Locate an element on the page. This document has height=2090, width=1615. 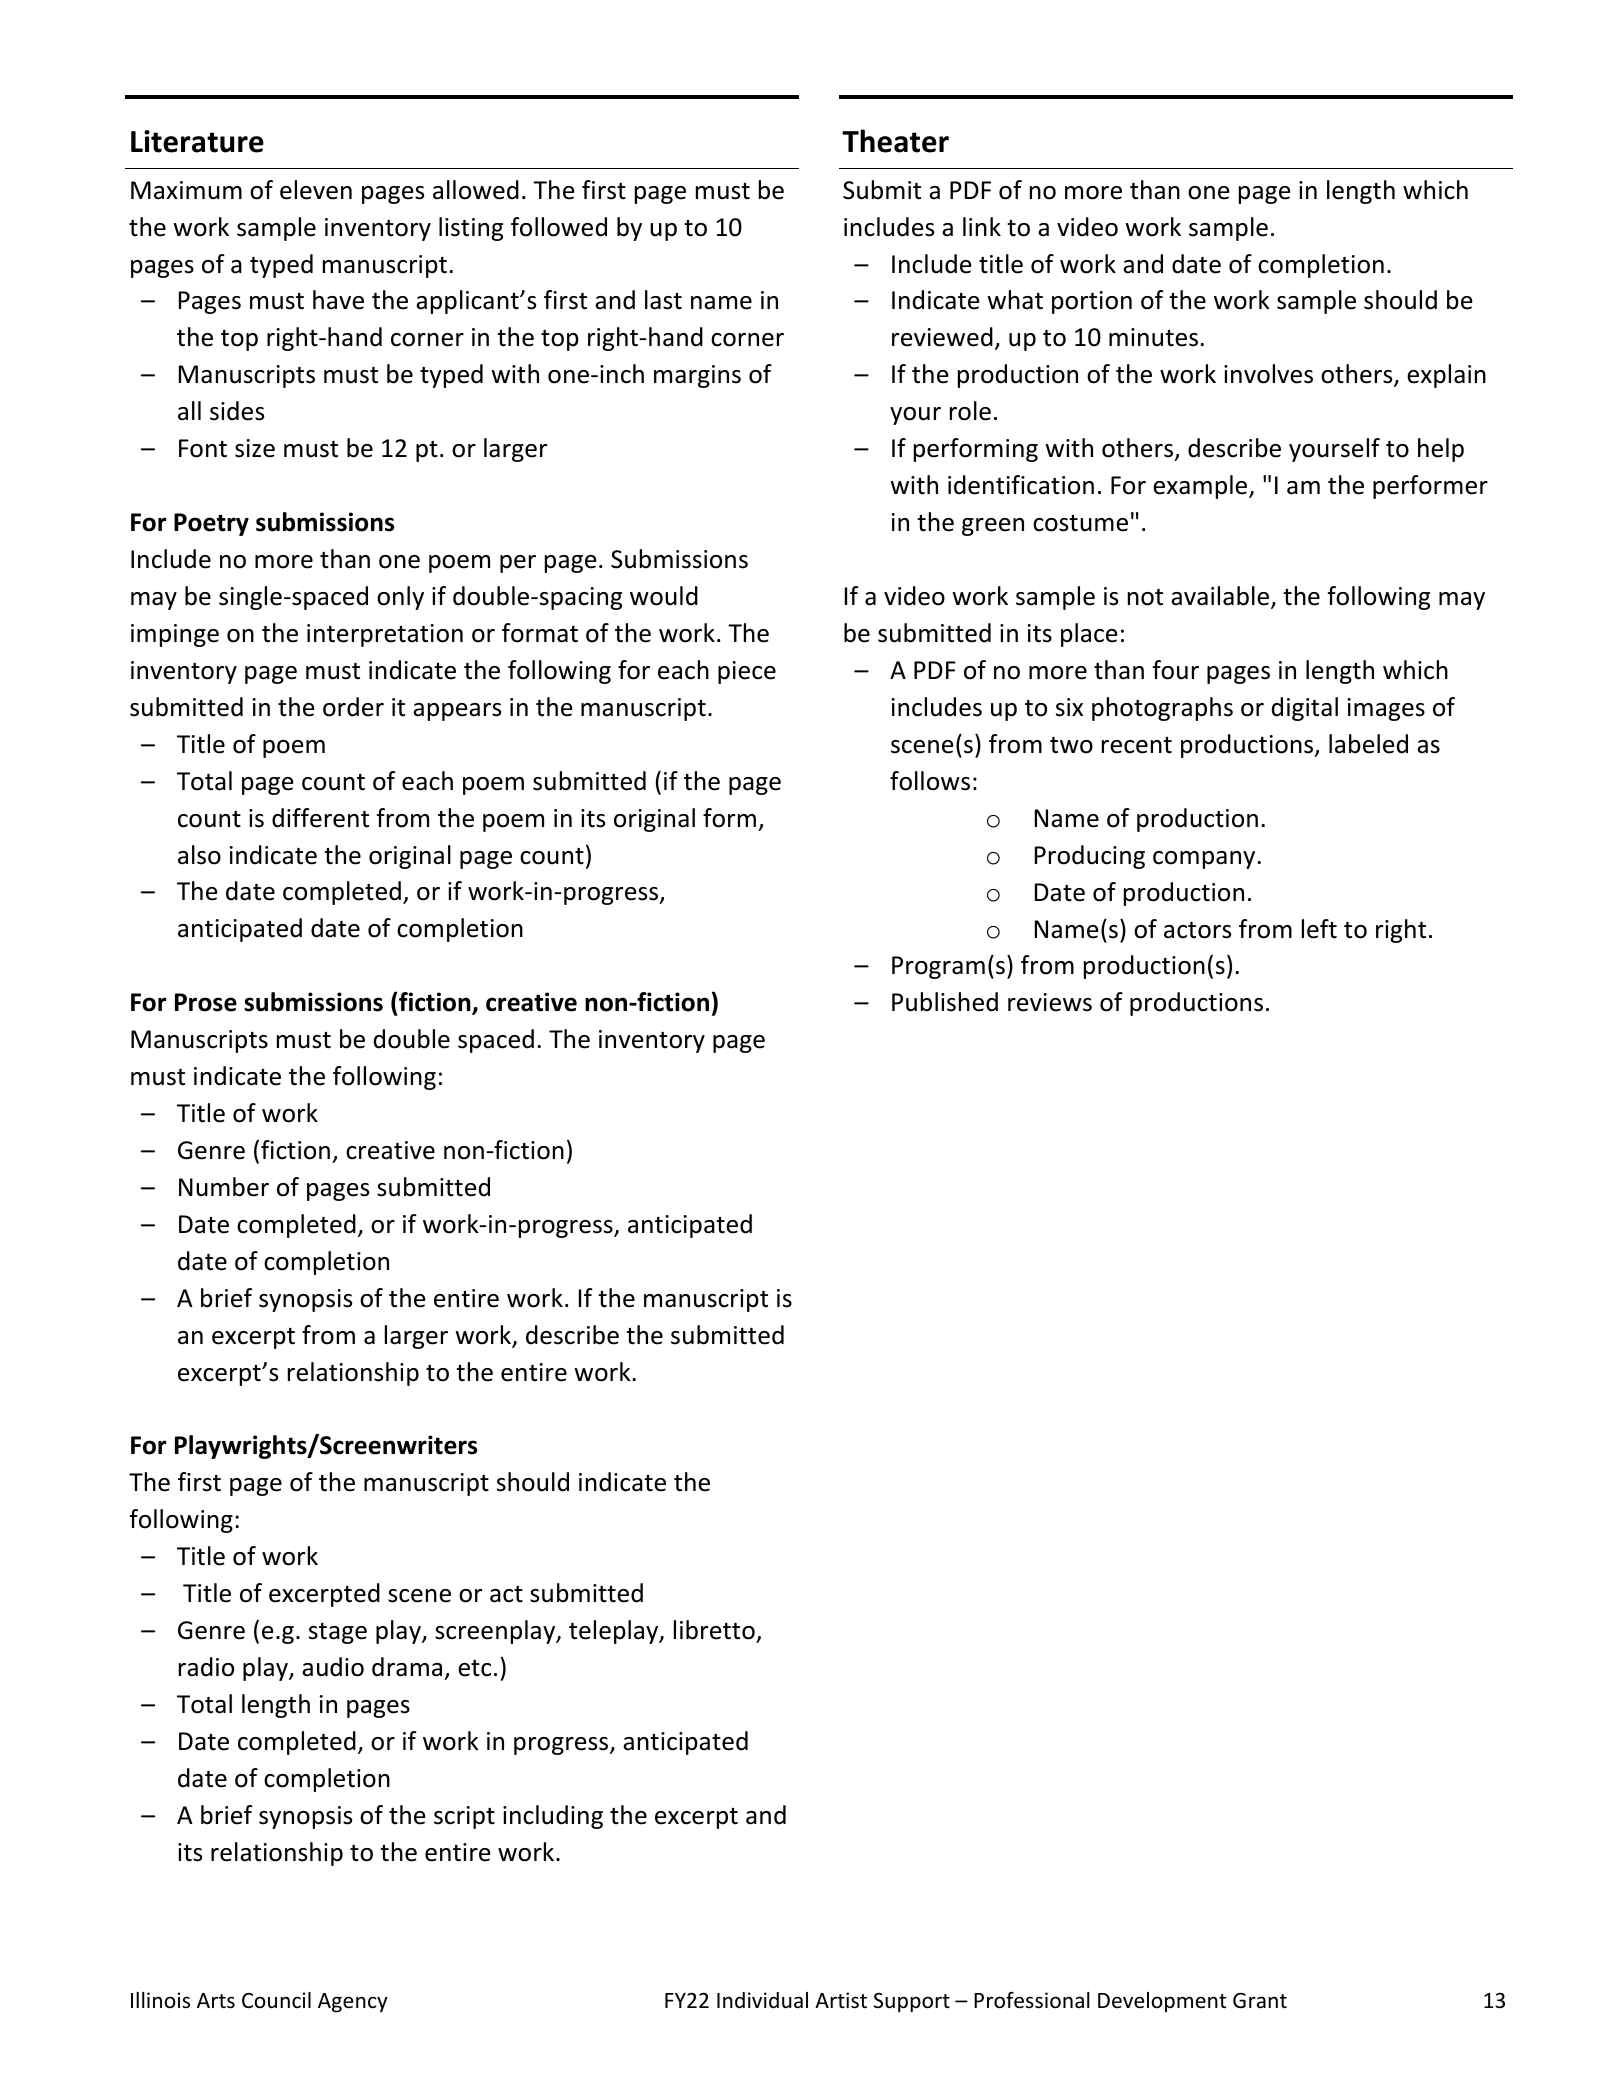
Grant is located at coordinates (1260, 2001).
